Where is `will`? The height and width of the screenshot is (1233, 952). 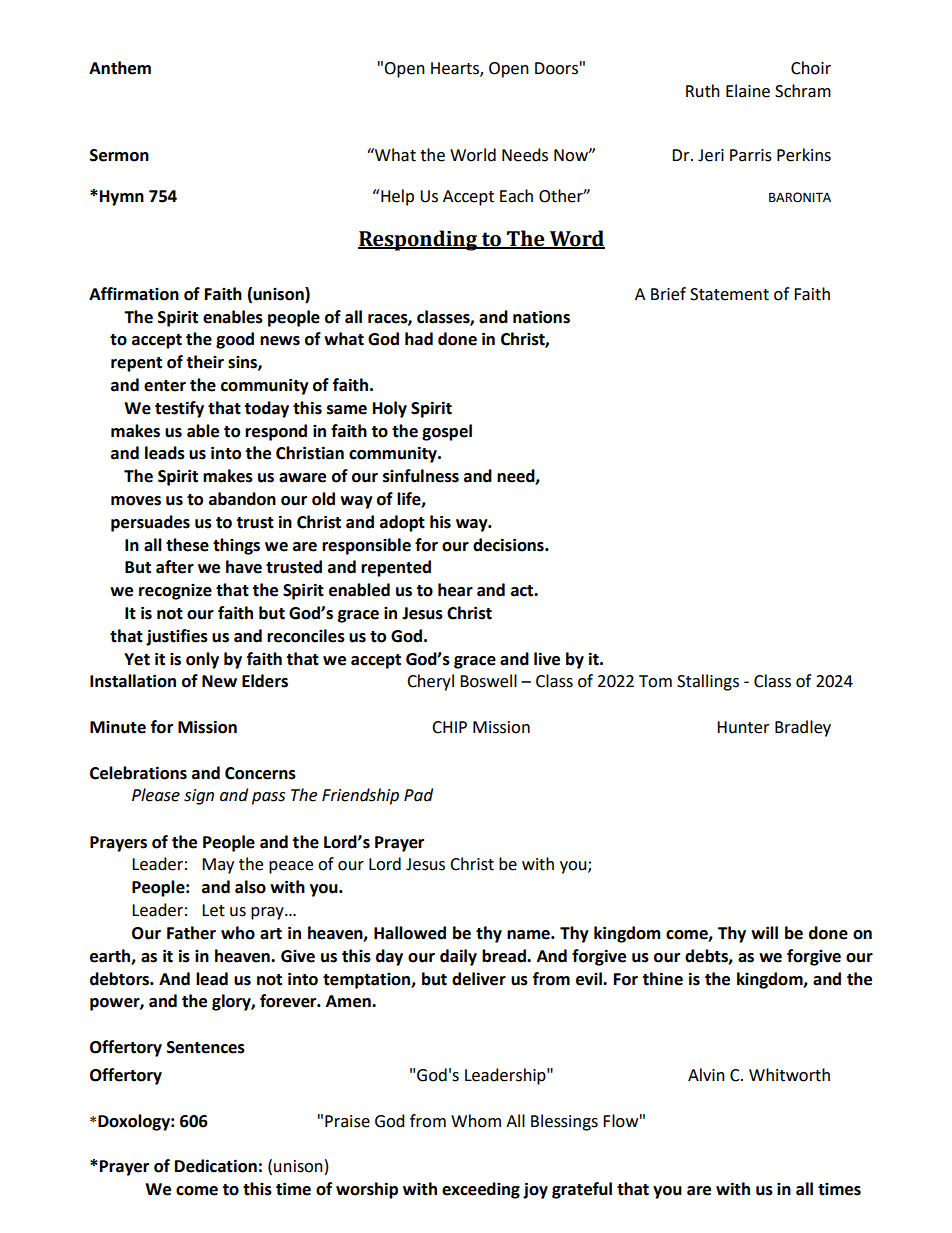
will is located at coordinates (764, 932).
